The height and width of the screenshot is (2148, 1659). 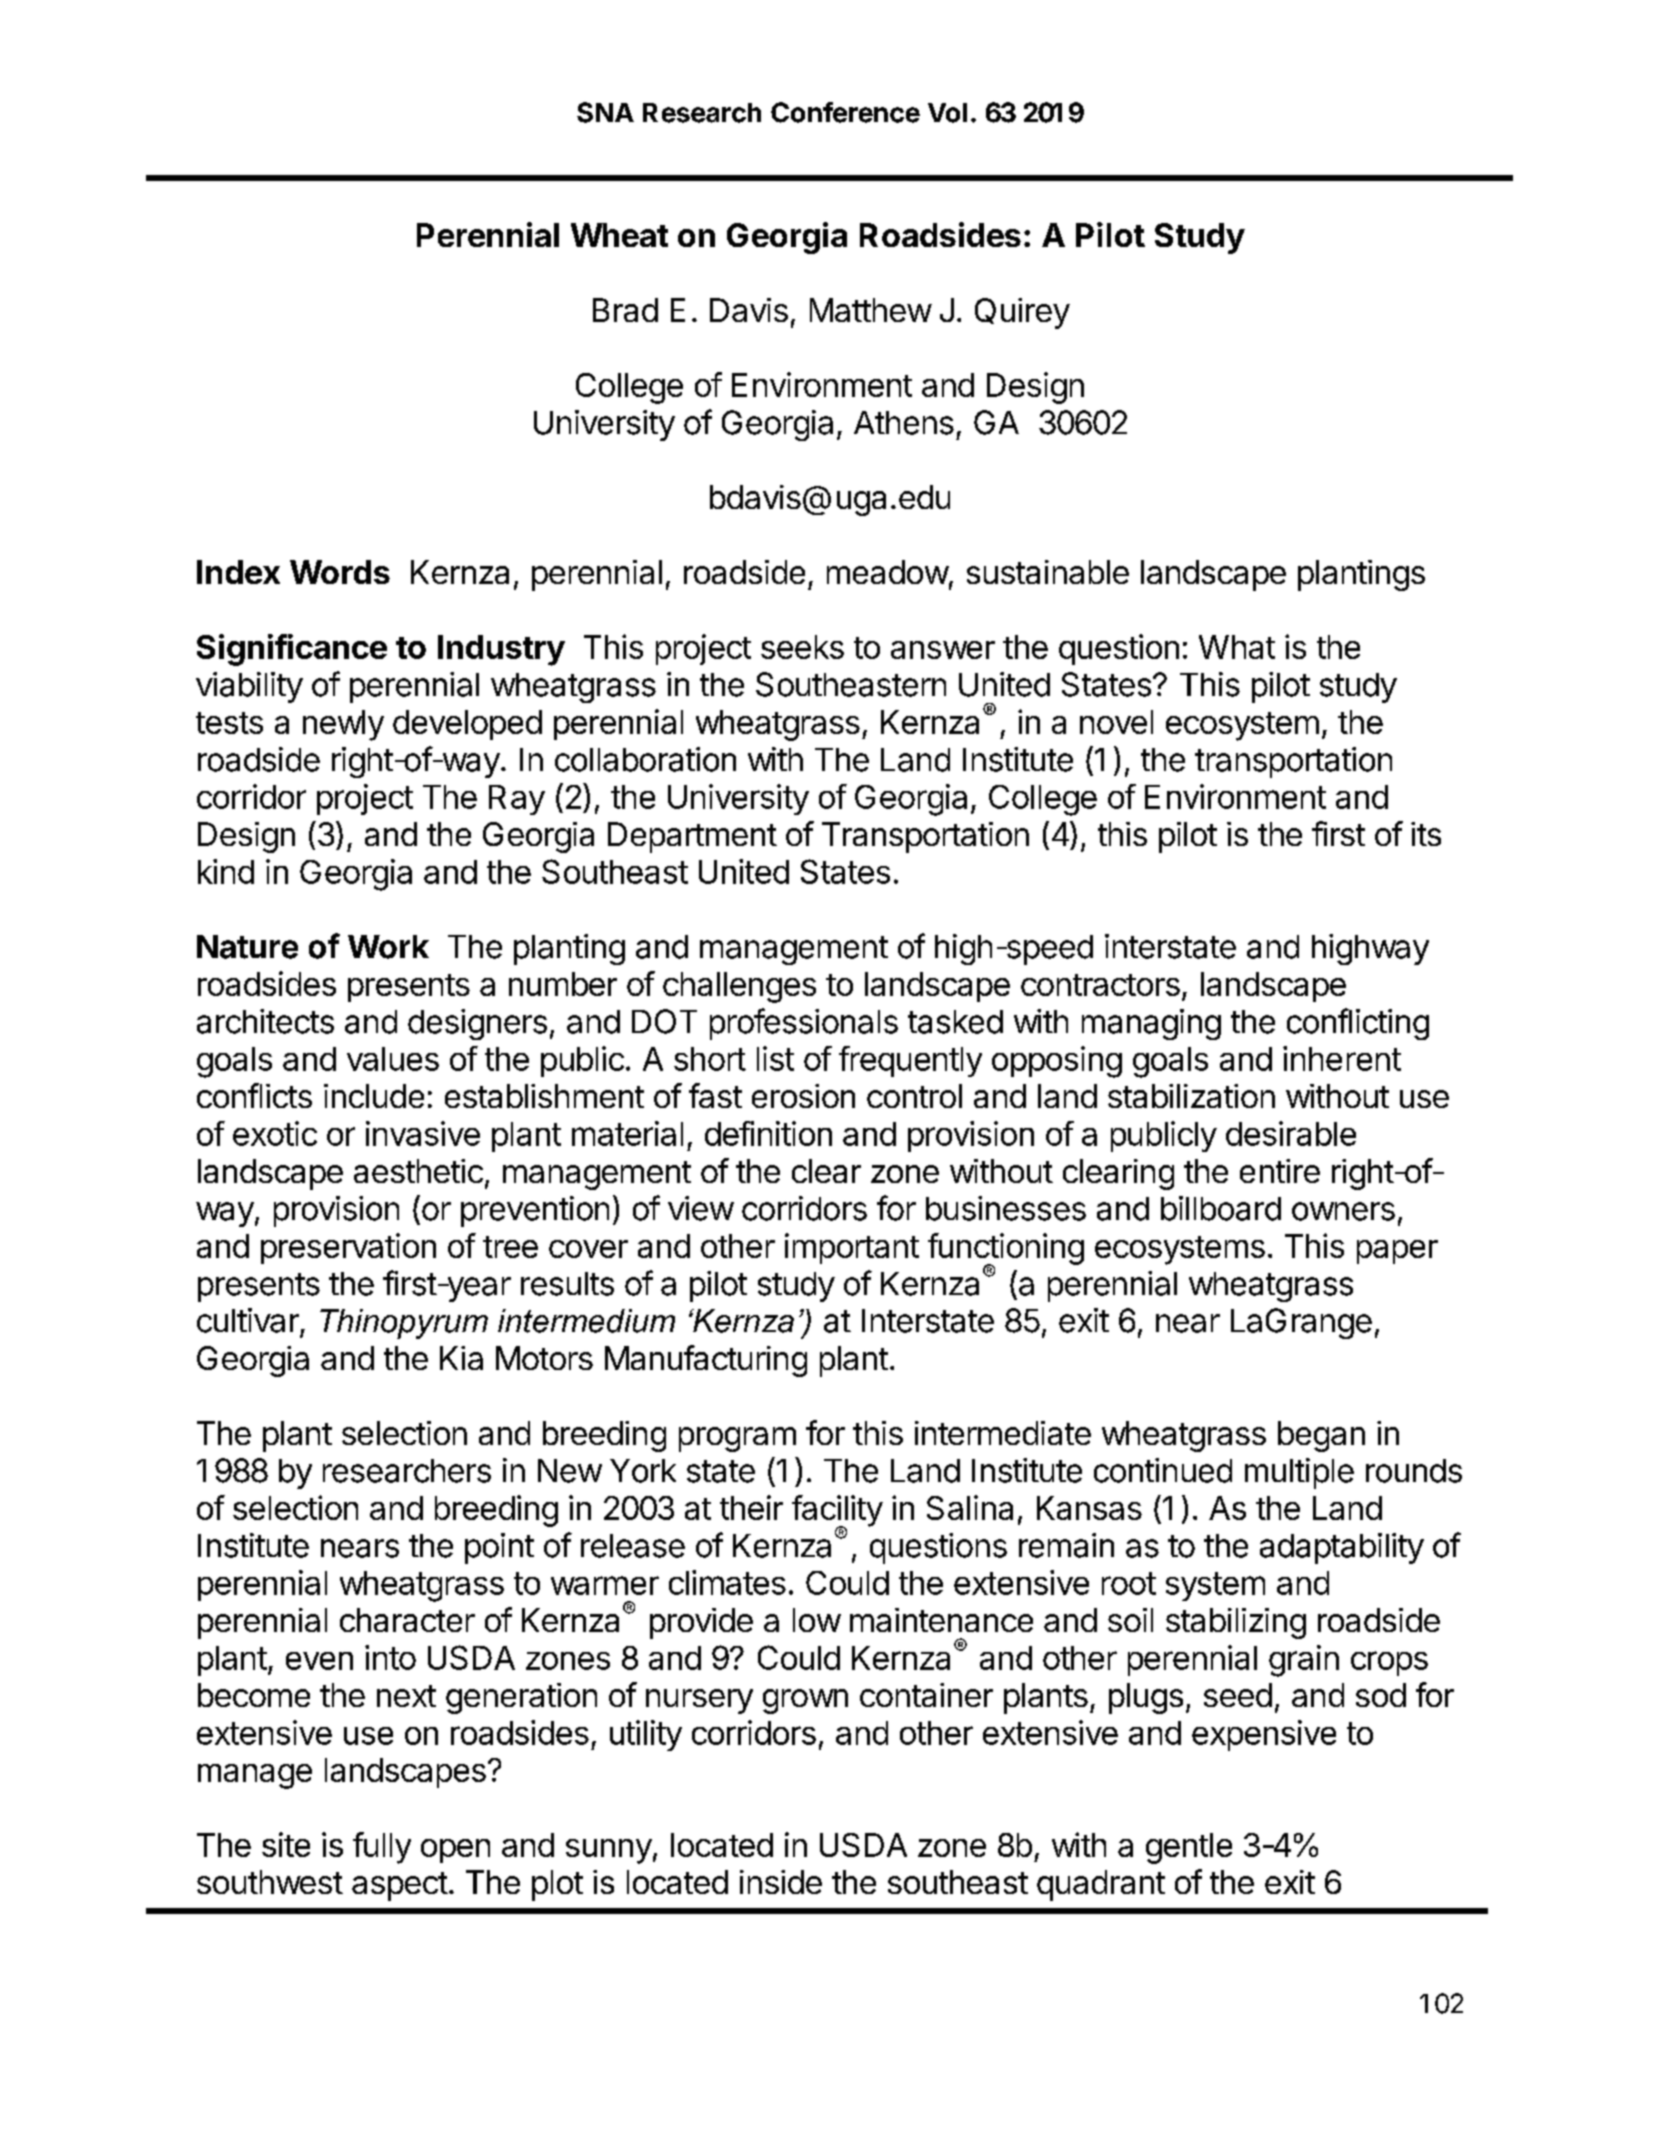 I want to click on conflicting, so click(x=1358, y=1024).
